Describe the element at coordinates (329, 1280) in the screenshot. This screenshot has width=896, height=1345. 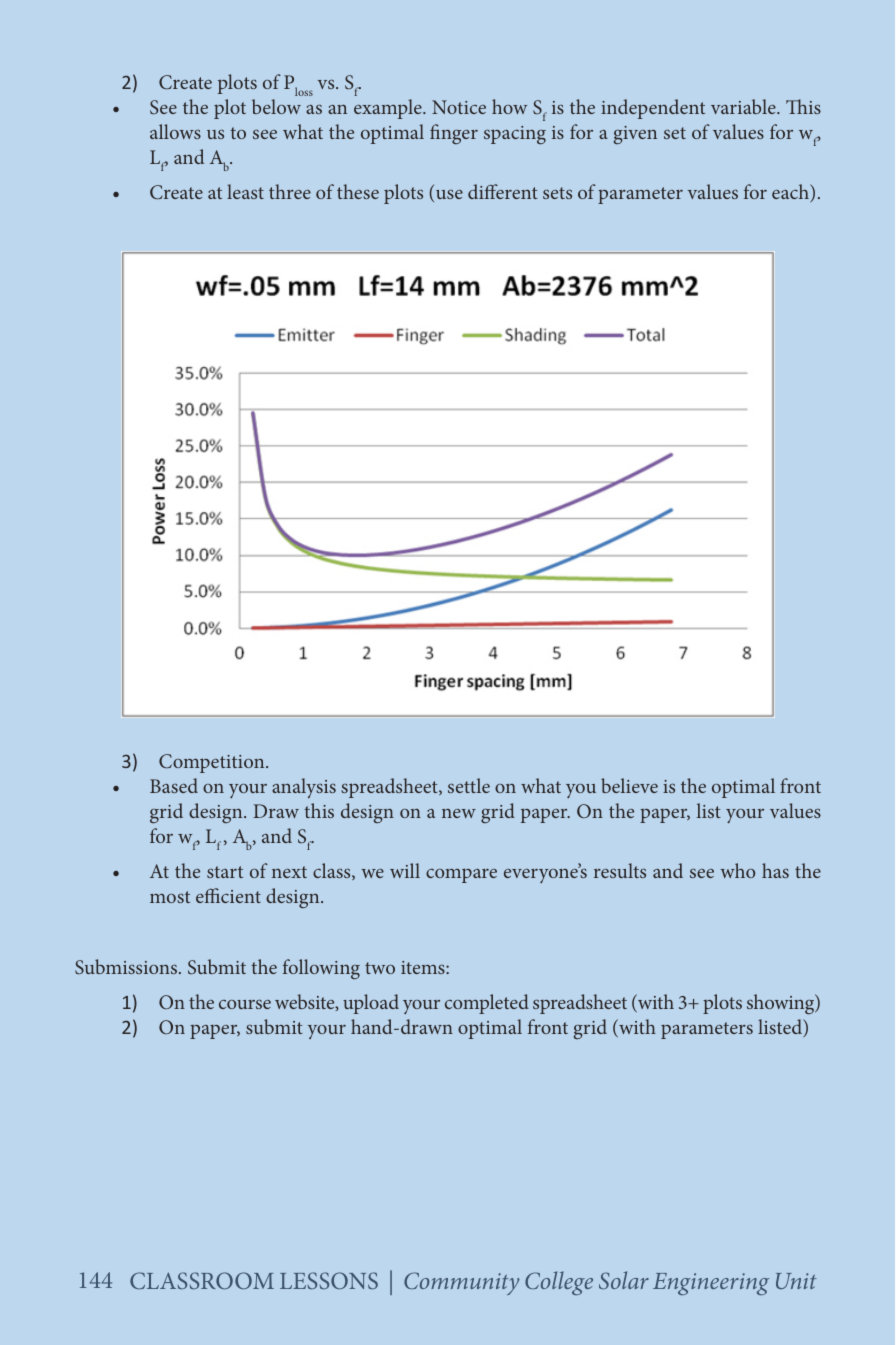
I see `LESSONS` at that location.
